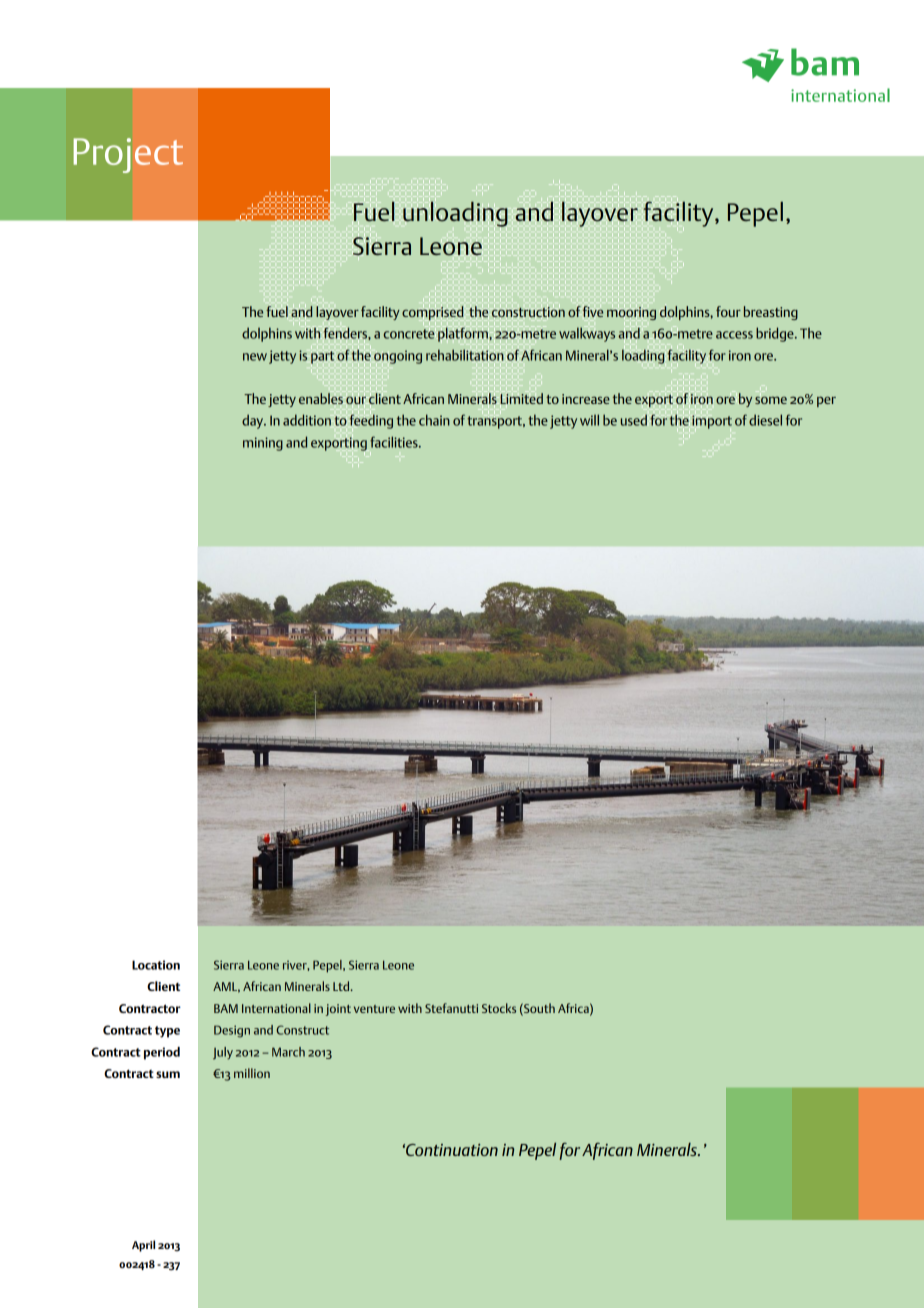 This screenshot has height=1308, width=924. Describe the element at coordinates (634, 420) in the screenshot. I see `used` at that location.
